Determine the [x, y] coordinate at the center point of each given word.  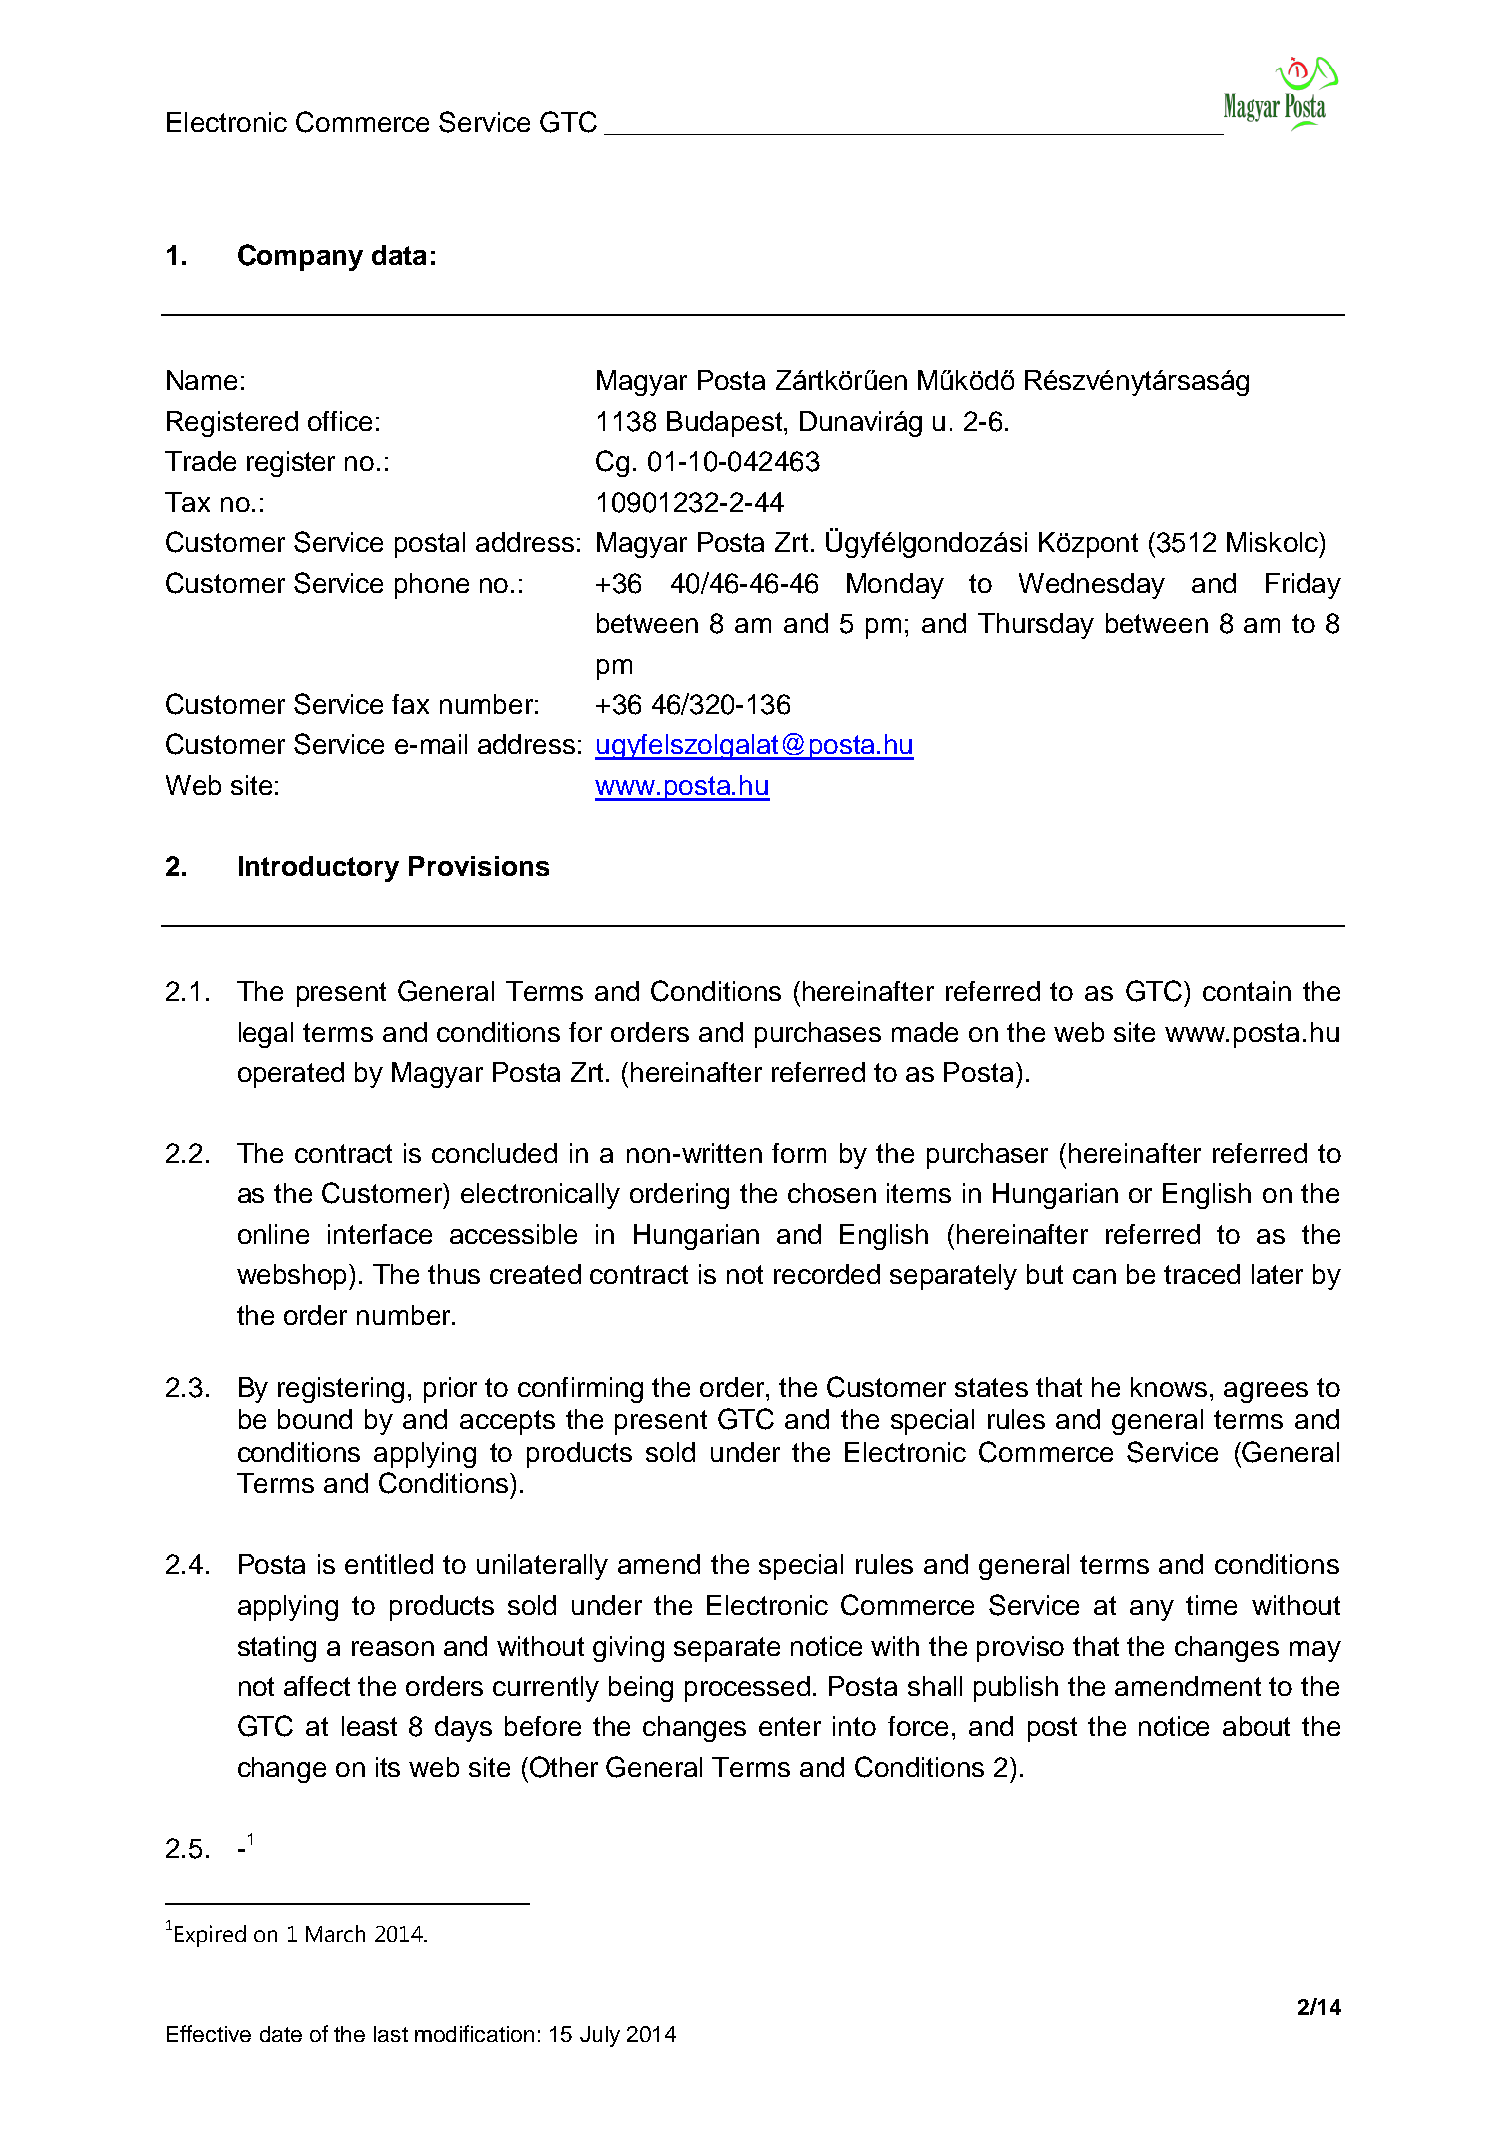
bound [315, 1419]
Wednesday [1092, 586]
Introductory [319, 869]
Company [300, 257]
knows [1169, 1387]
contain [1247, 991]
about [1256, 1726]
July [600, 2036]
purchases [818, 1035]
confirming [580, 1390]
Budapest [724, 424]
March [335, 1933]
